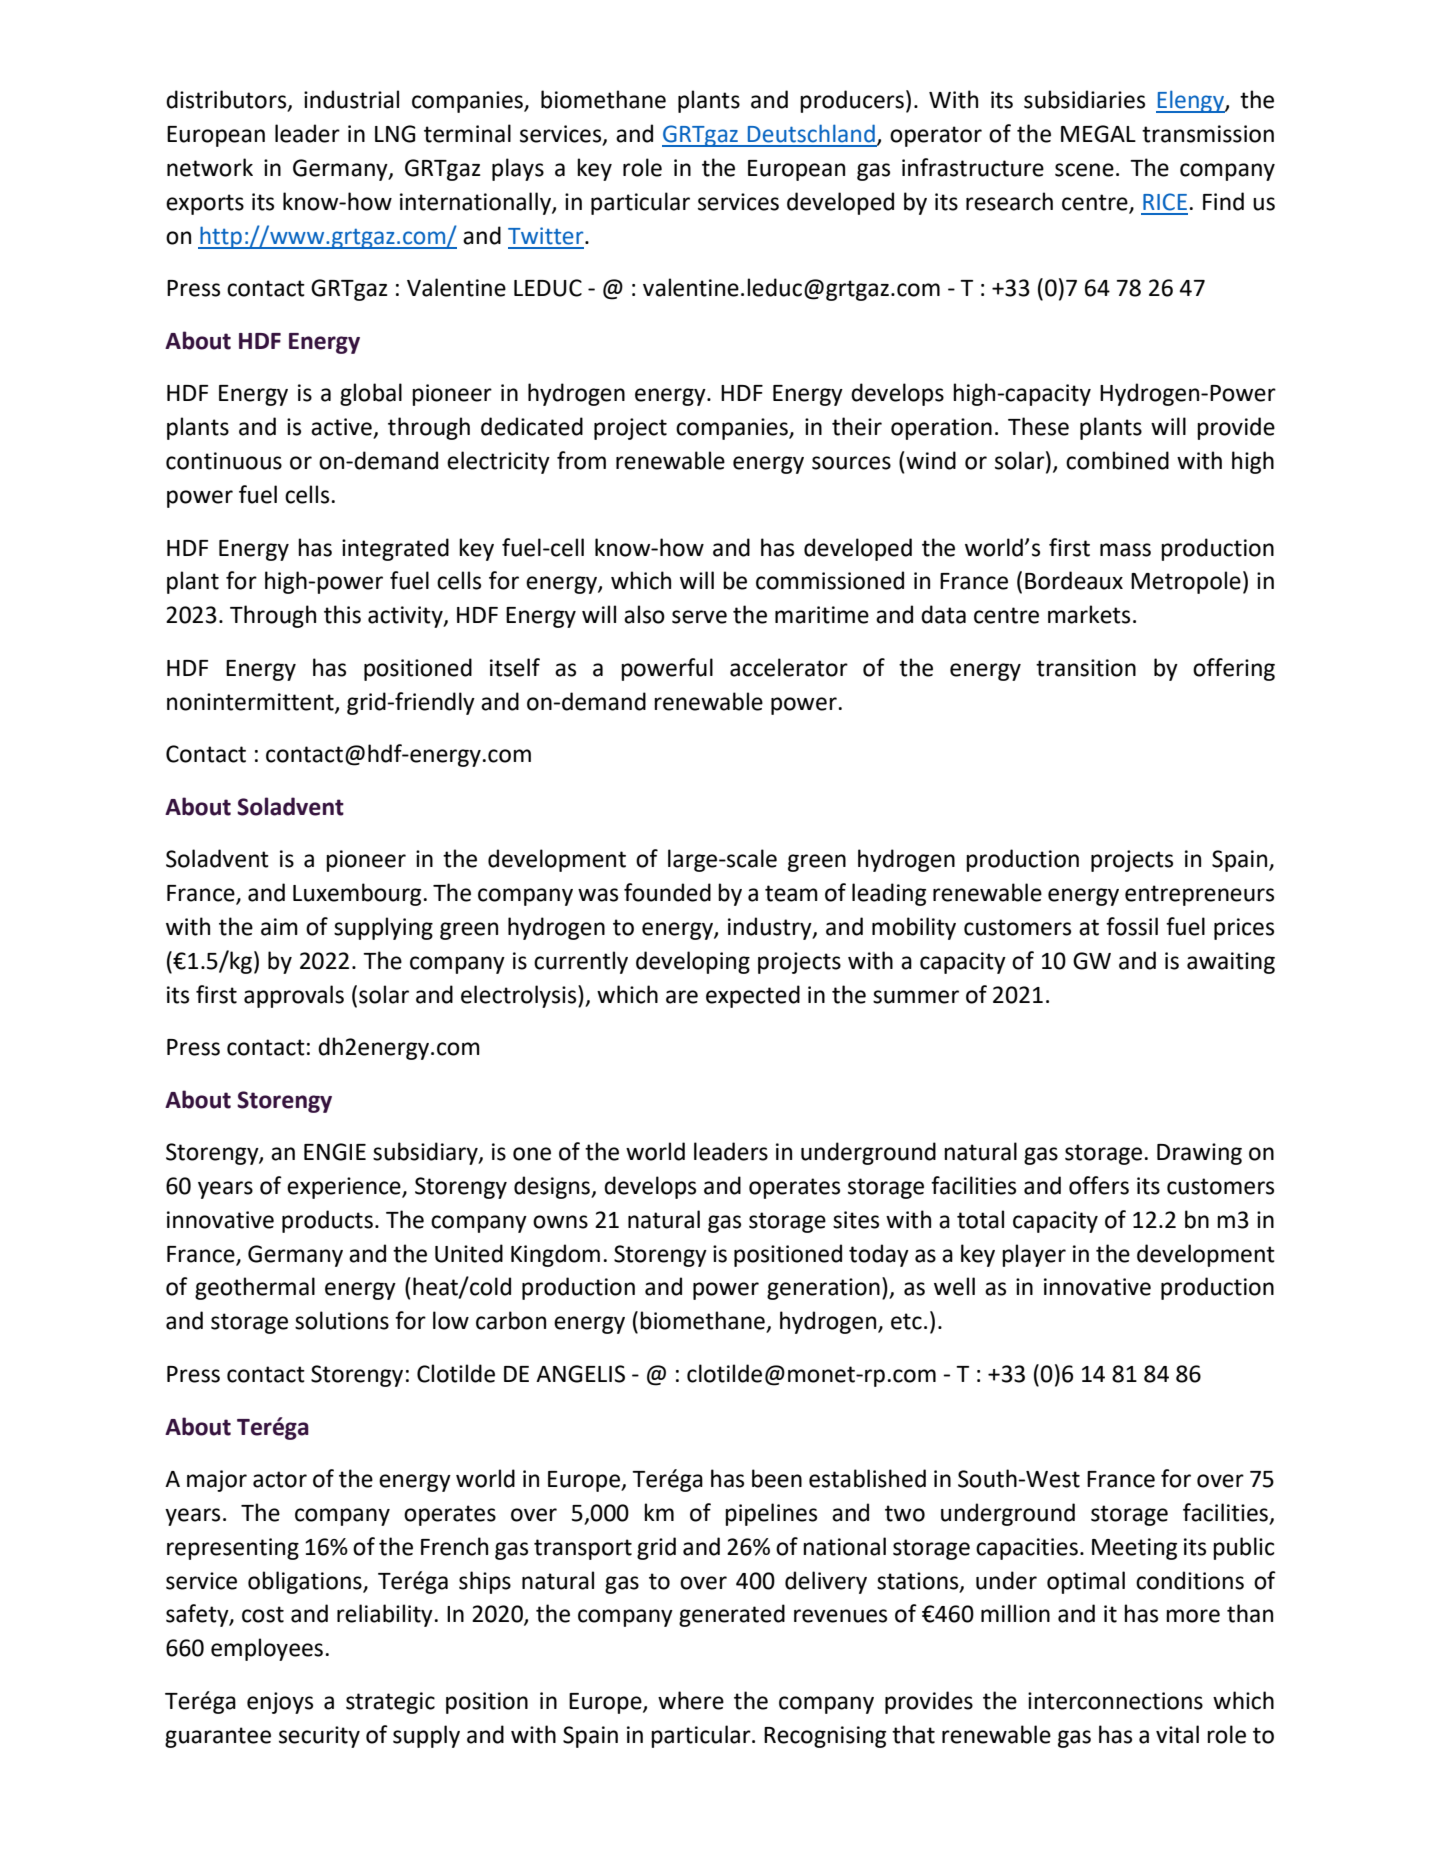 This screenshot has width=1430, height=1850. I want to click on scene, so click(1084, 170).
